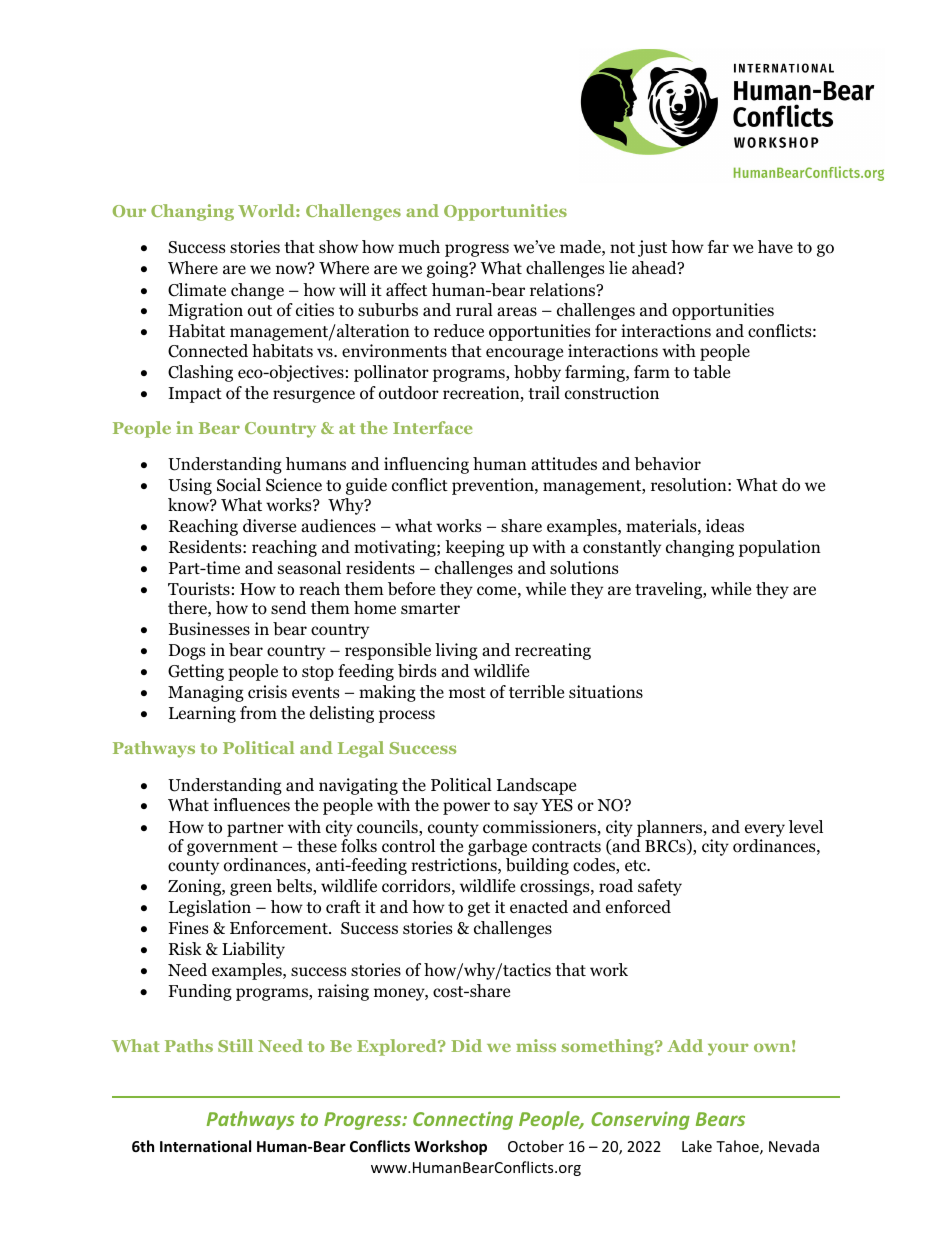 This image has width=952, height=1233. Describe the element at coordinates (257, 291) in the image. I see `change` at that location.
